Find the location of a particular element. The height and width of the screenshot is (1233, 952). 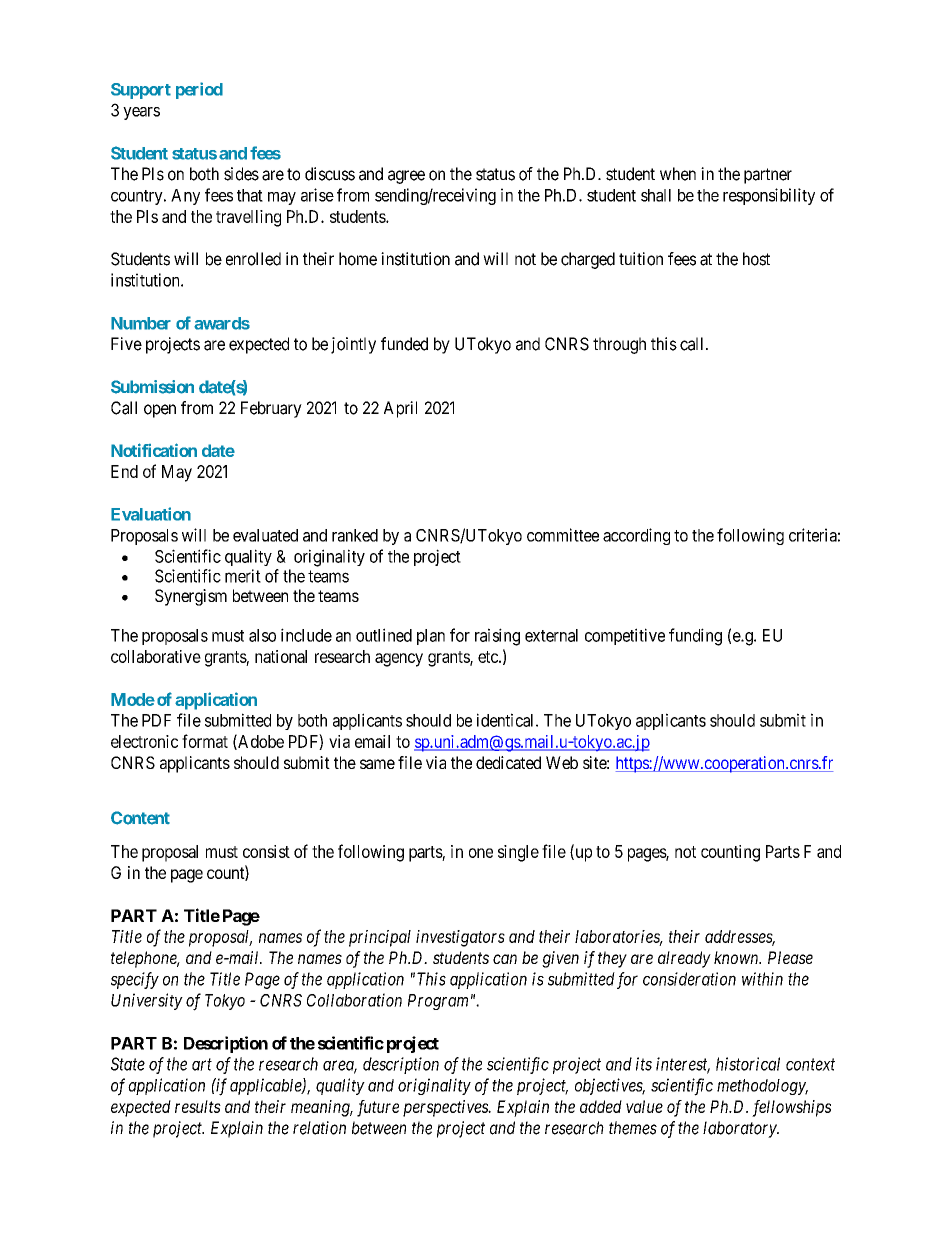

funded is located at coordinates (404, 344).
